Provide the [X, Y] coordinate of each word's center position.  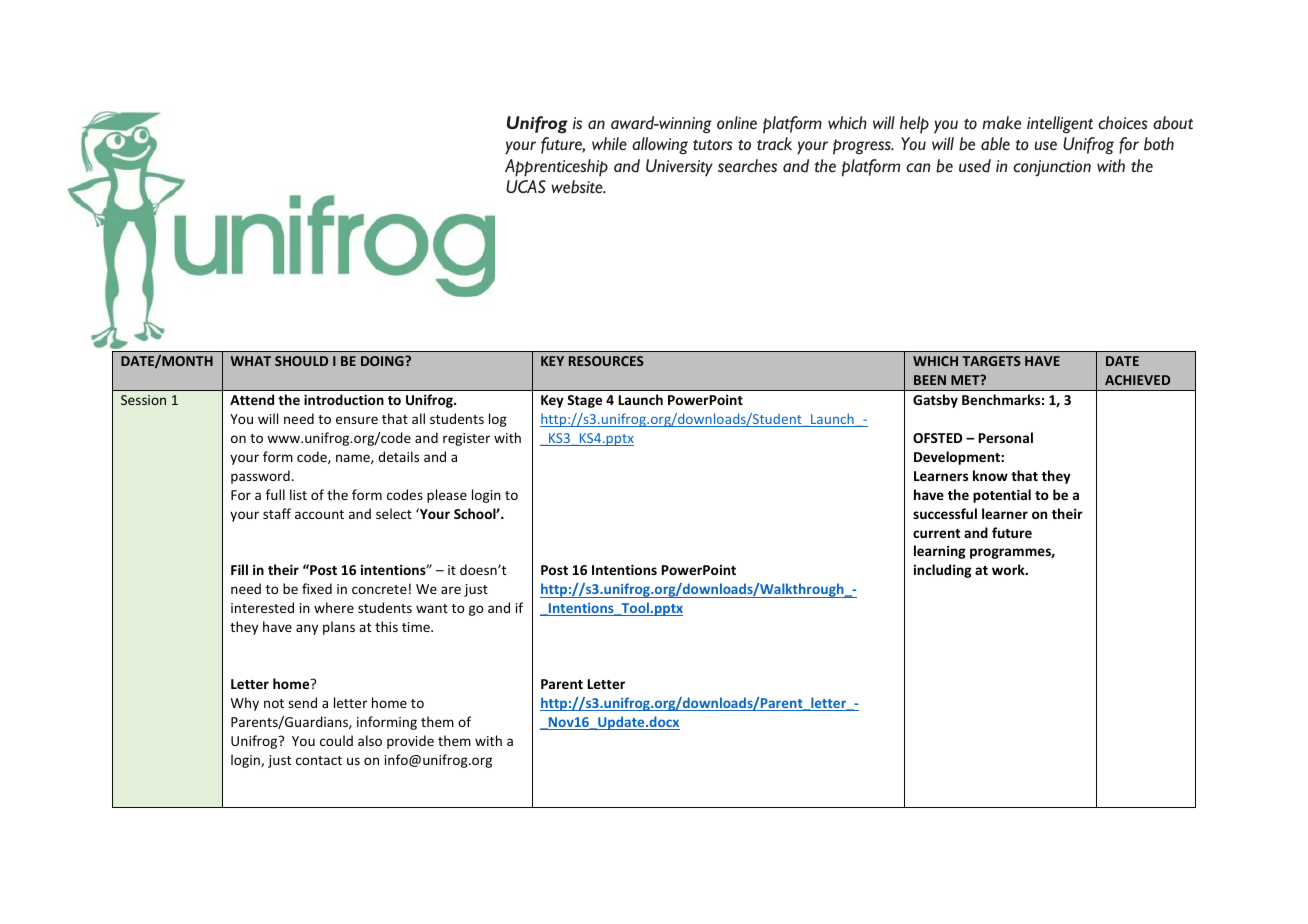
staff [277, 513]
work [1009, 569]
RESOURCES [606, 361]
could [336, 740]
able [995, 144]
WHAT [250, 361]
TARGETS [991, 361]
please [447, 496]
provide [410, 742]
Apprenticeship [556, 168]
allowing [660, 146]
